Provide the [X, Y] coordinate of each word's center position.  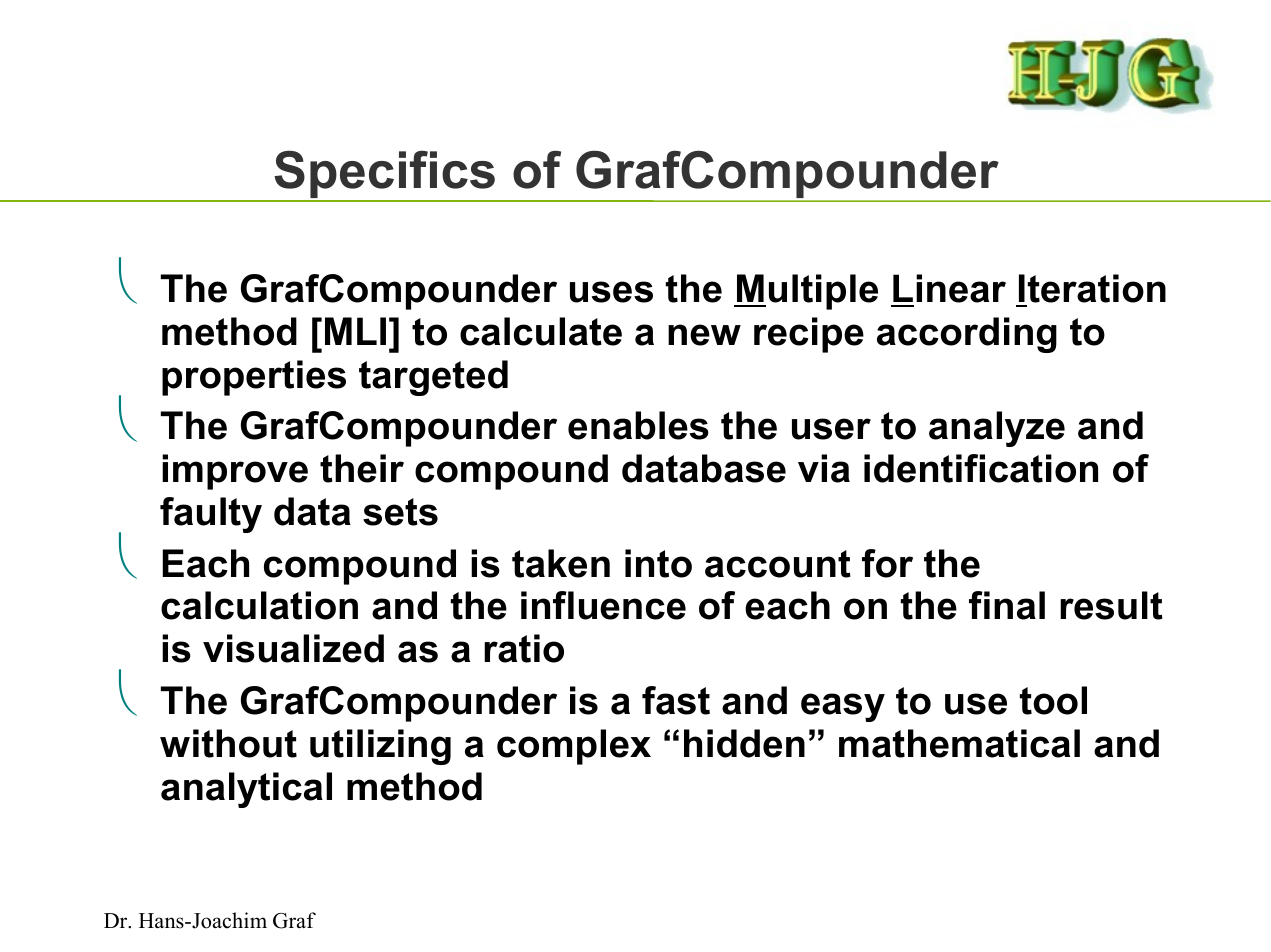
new [704, 335]
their [362, 468]
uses [611, 292]
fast [676, 700]
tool [1053, 700]
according [967, 335]
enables [638, 425]
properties [254, 378]
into [658, 563]
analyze [997, 429]
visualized [293, 648]
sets [400, 512]
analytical [246, 790]
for [887, 563]
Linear [949, 288]
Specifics [384, 175]
